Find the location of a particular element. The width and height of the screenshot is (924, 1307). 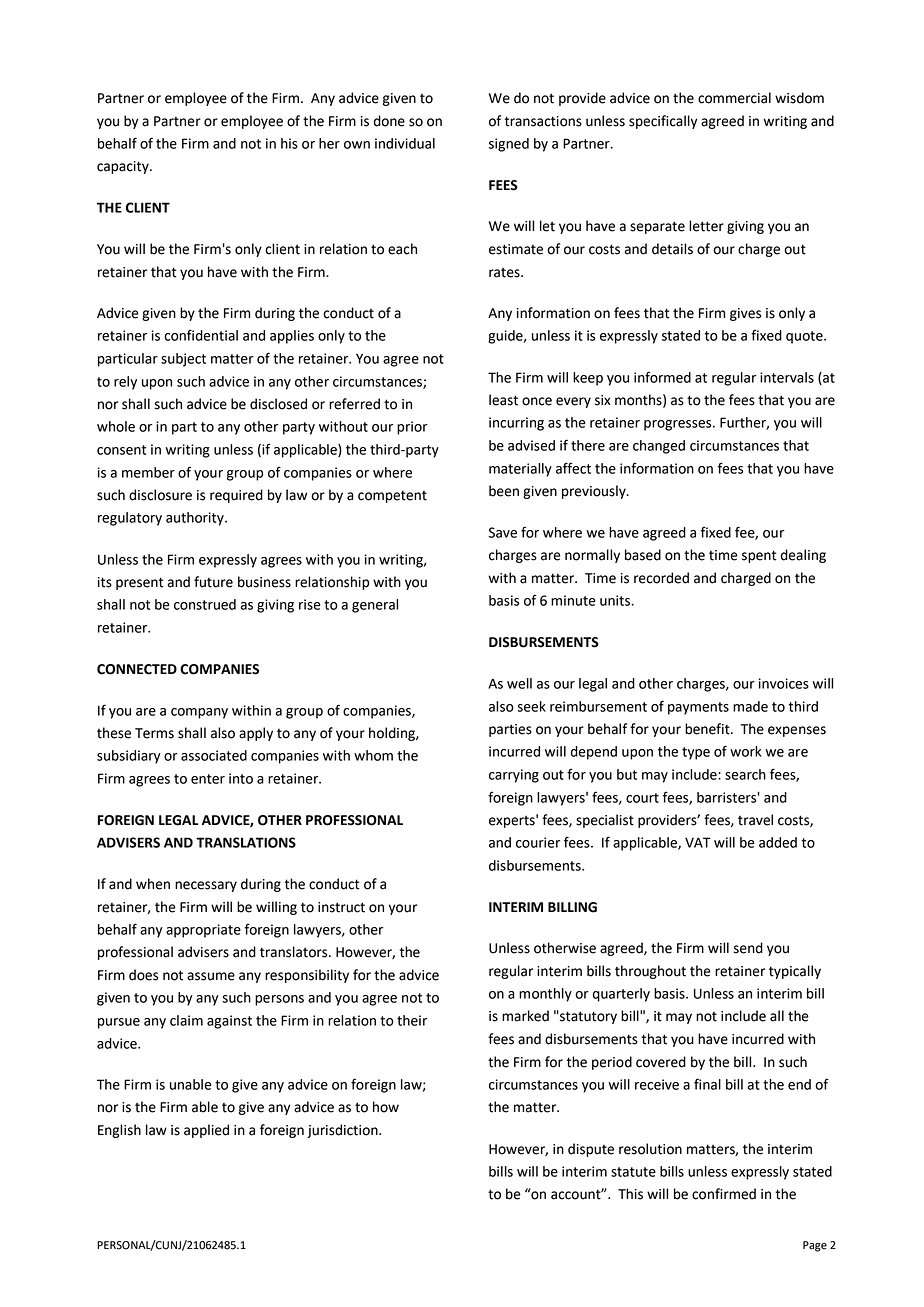

subject is located at coordinates (183, 360).
